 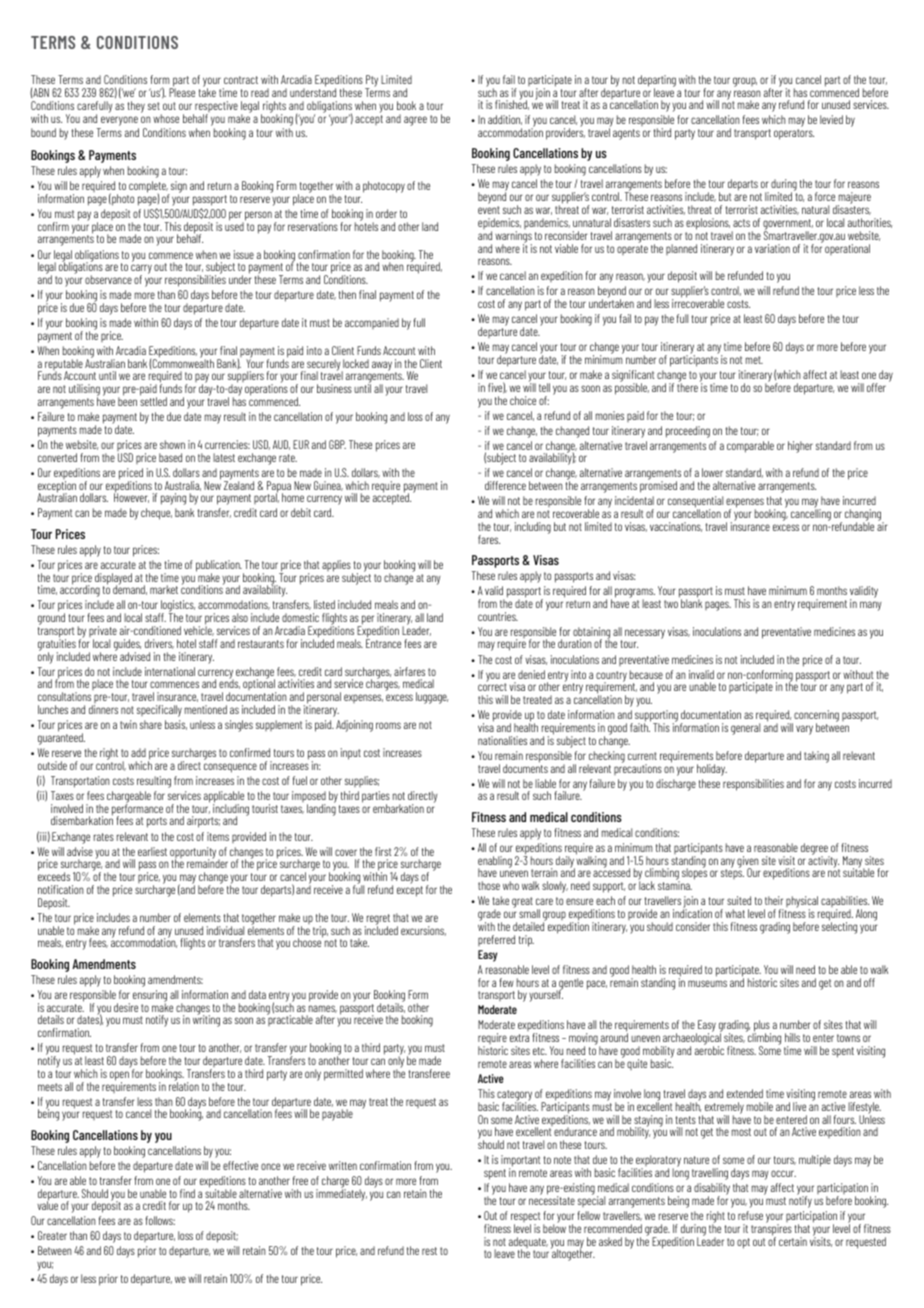 I want to click on agree, so click(x=415, y=121).
